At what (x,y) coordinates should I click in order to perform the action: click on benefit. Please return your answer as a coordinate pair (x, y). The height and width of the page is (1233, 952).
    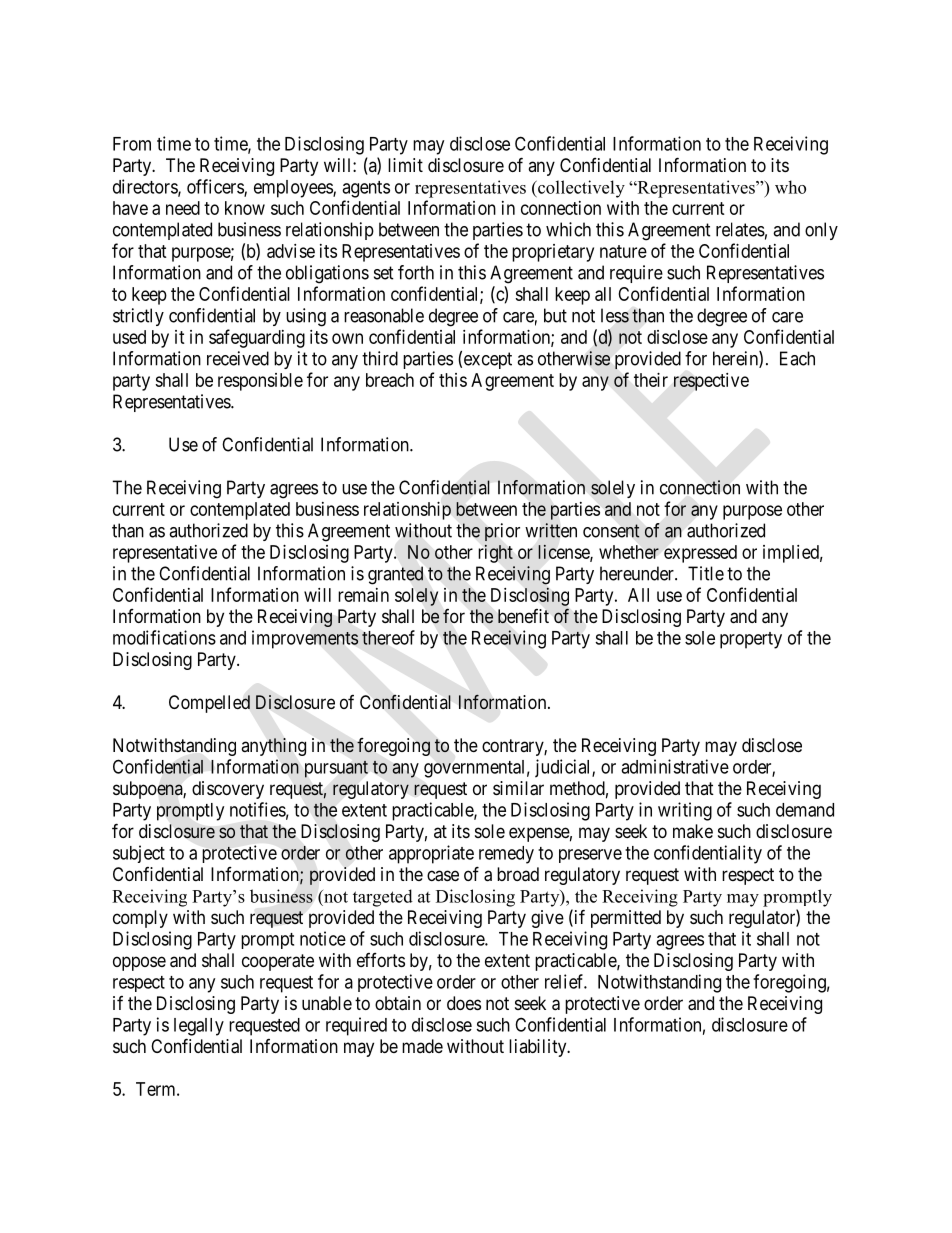
    Looking at the image, I should click on (523, 616).
